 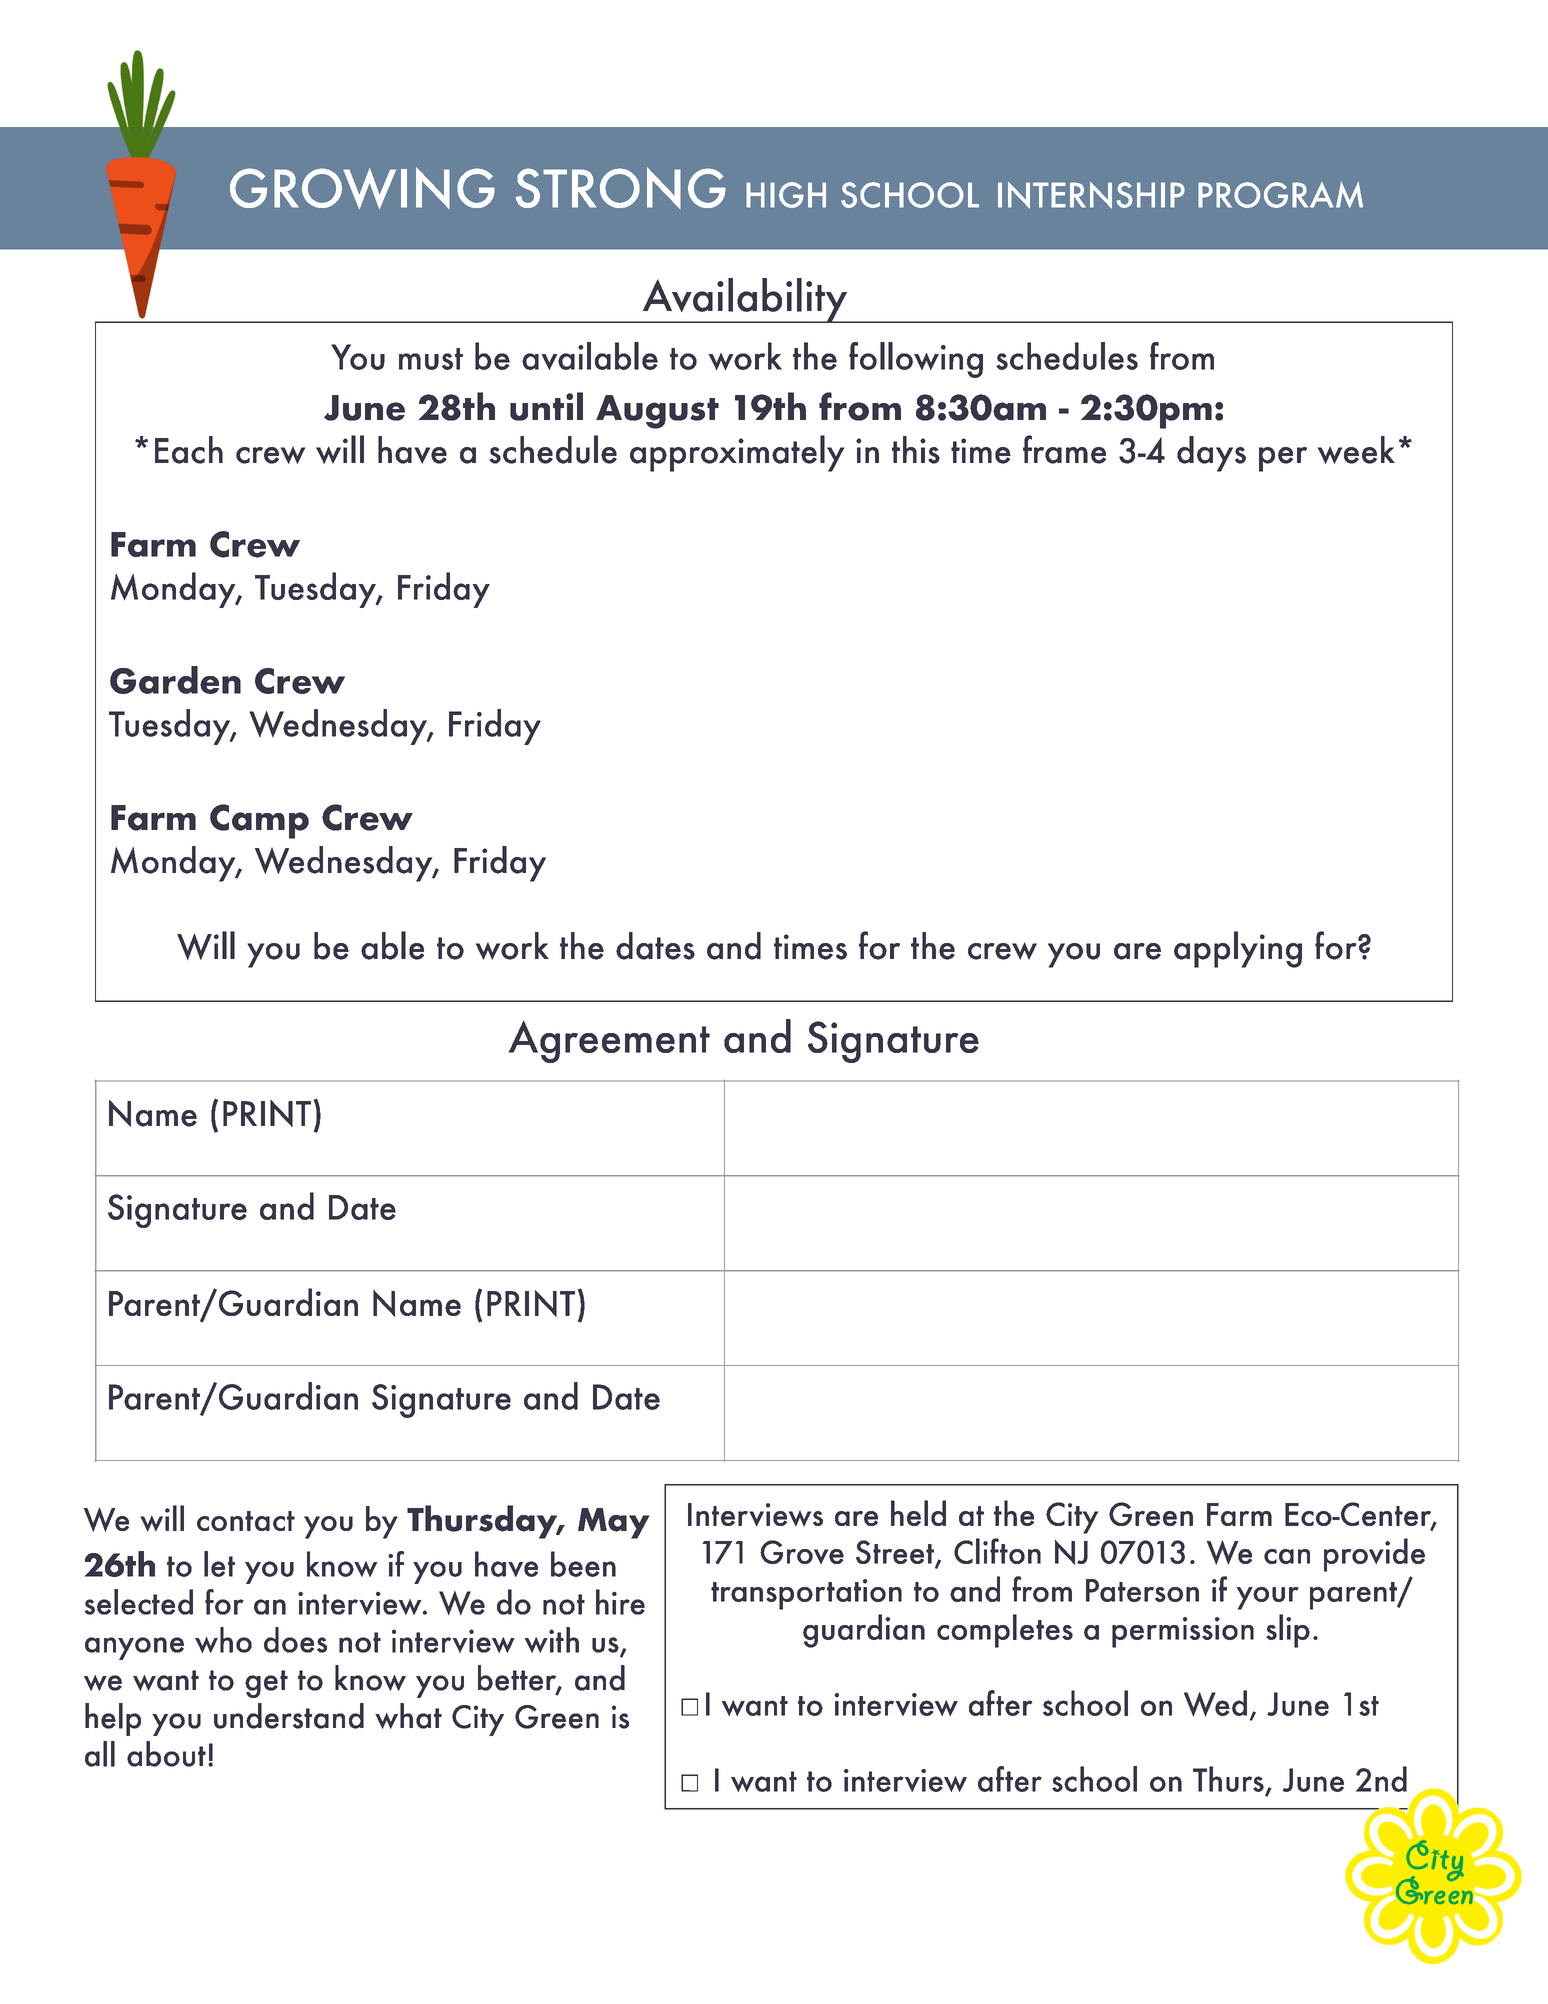 I want to click on HIGH, so click(x=786, y=195).
